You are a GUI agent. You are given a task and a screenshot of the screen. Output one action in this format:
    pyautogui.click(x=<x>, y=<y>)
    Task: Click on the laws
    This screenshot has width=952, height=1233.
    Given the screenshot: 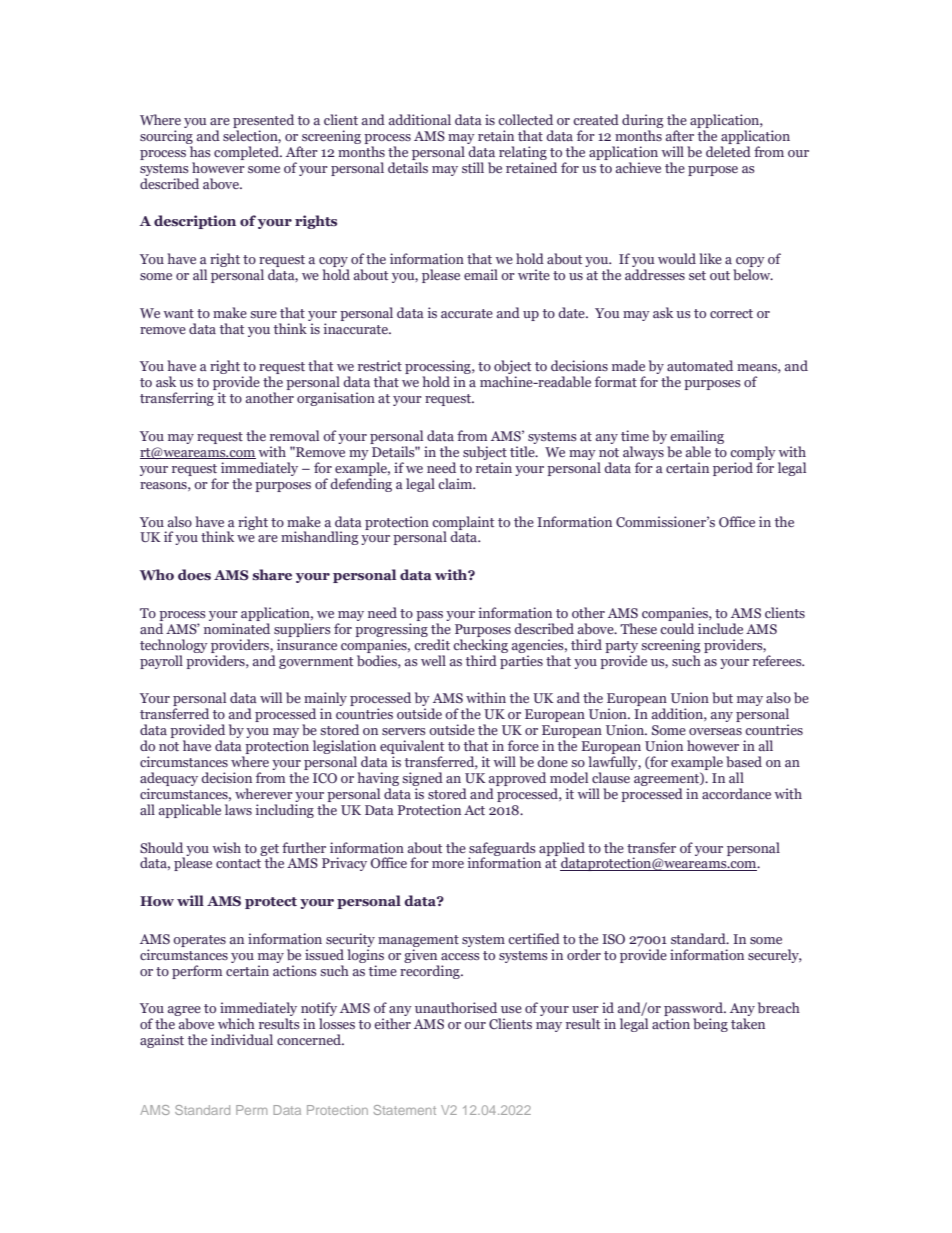 What is the action you would take?
    pyautogui.click(x=238, y=809)
